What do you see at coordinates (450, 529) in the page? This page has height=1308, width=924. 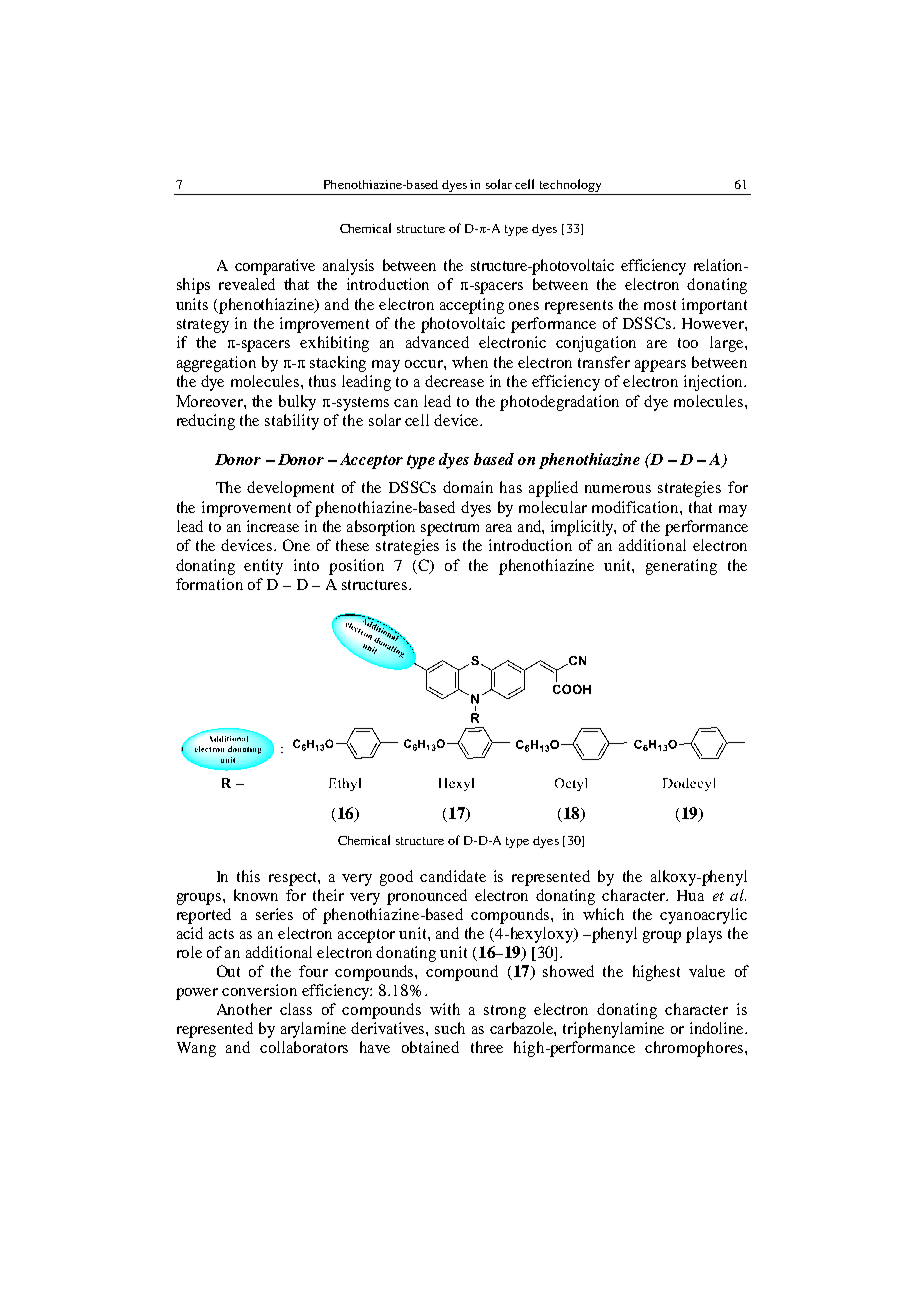 I see `spectrum` at bounding box center [450, 529].
